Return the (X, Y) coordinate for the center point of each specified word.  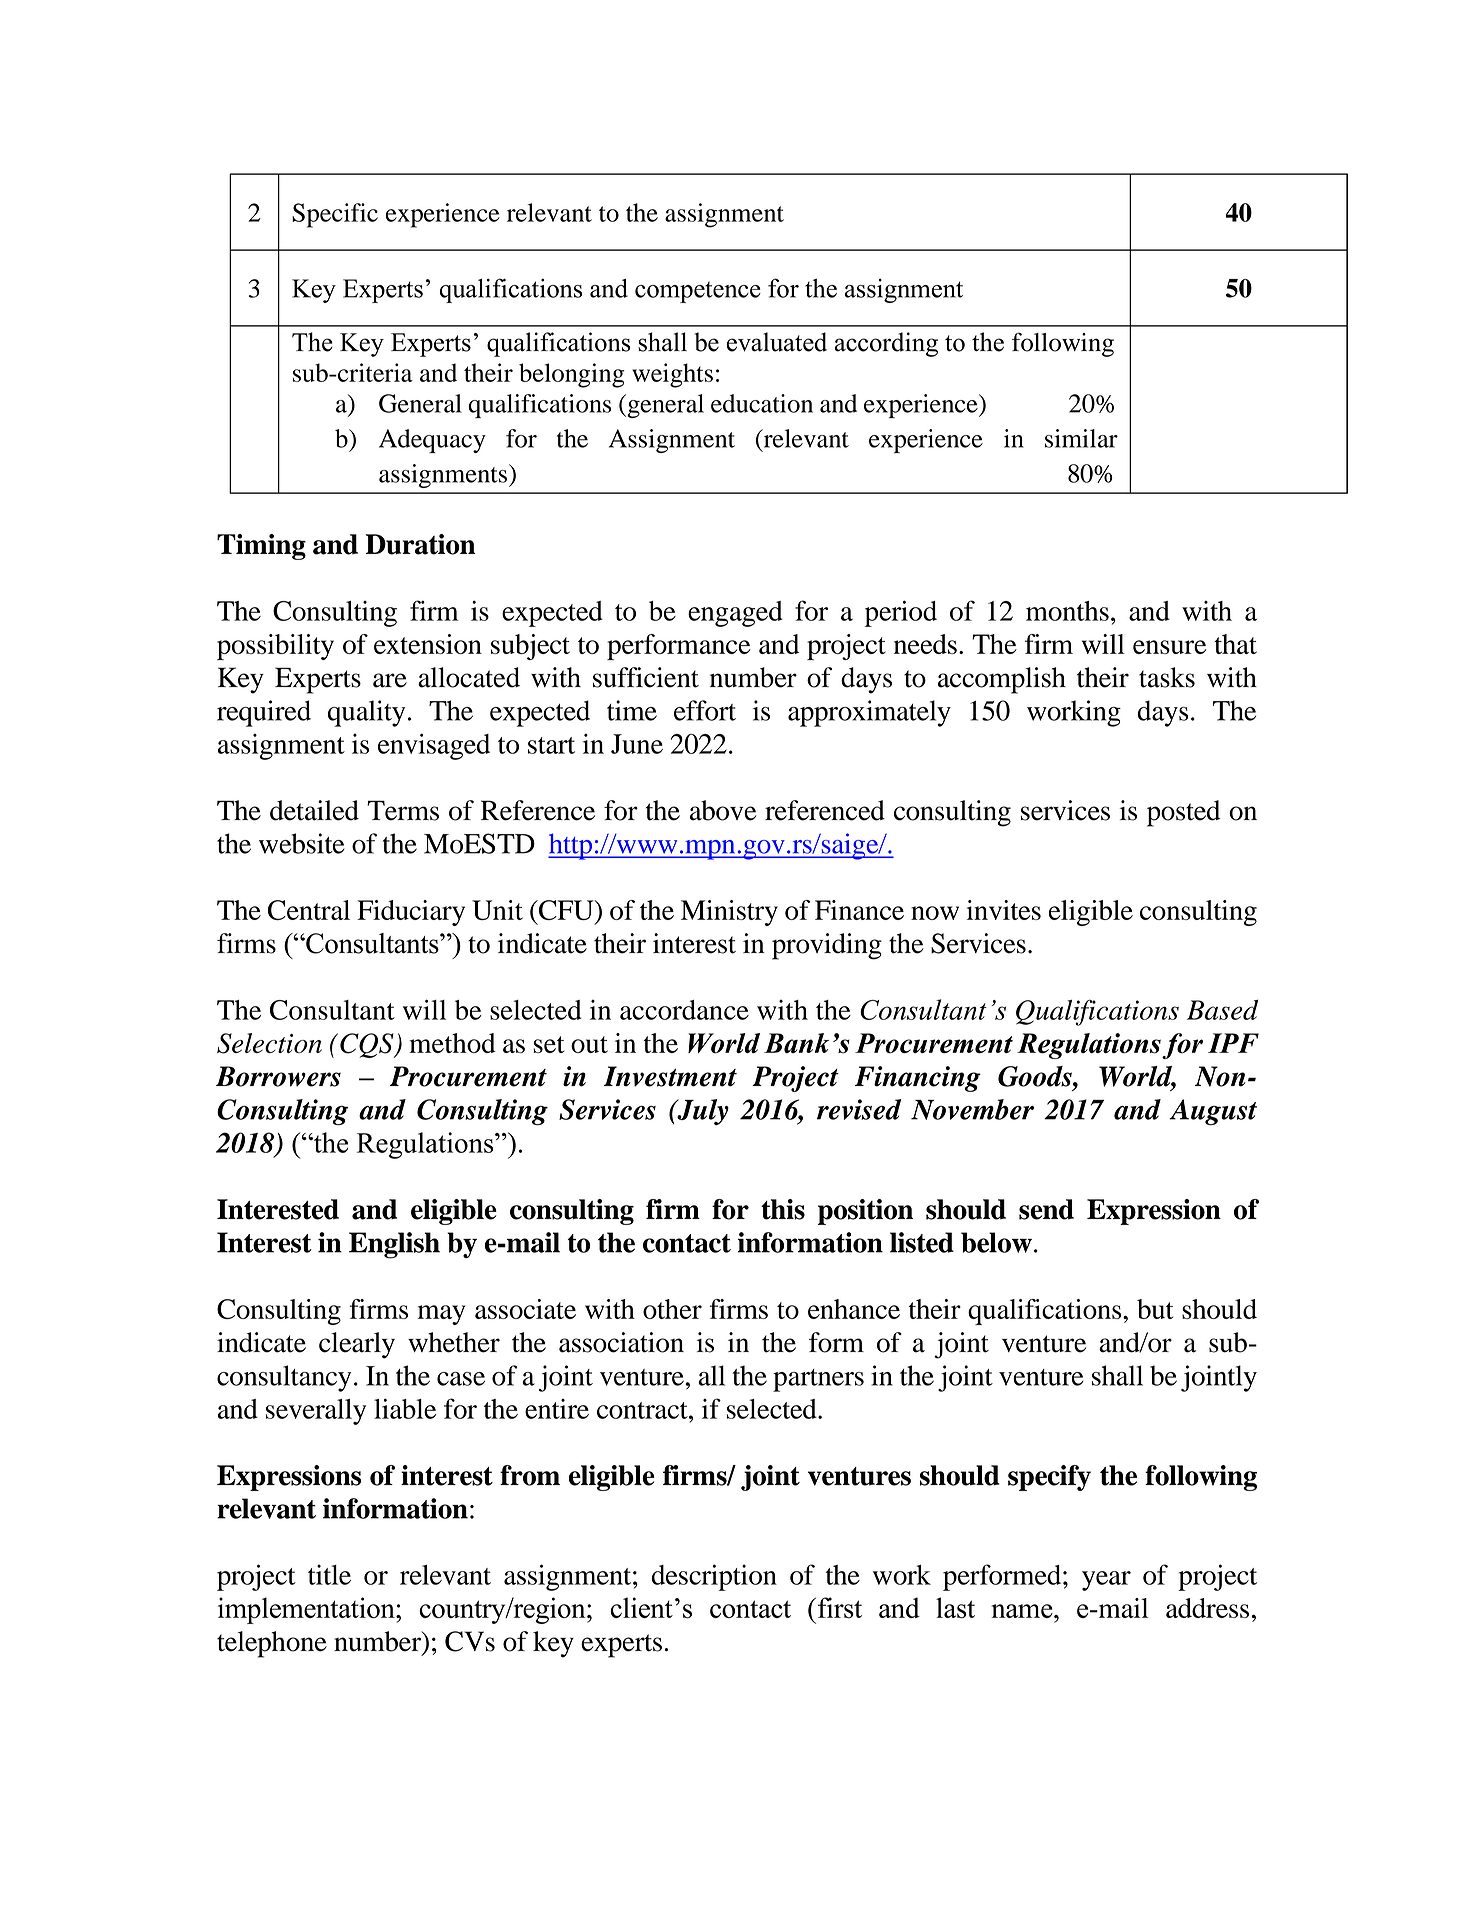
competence (698, 292)
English (394, 1245)
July (702, 1112)
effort (705, 710)
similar (1081, 438)
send (1046, 1209)
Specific (335, 215)
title (329, 1574)
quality (366, 713)
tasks (1167, 677)
